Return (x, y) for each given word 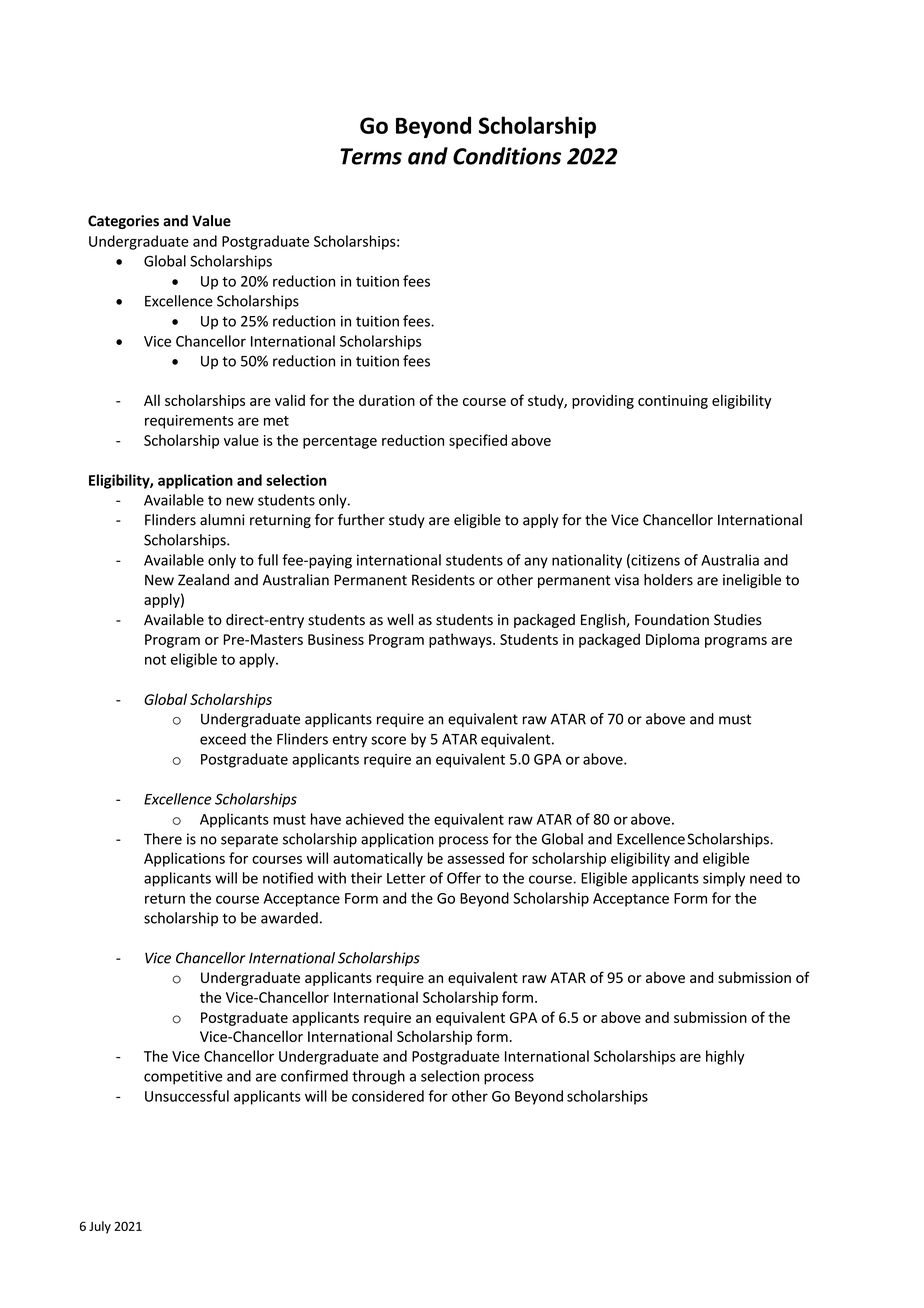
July (100, 1227)
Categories (123, 222)
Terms (371, 156)
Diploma (672, 640)
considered (388, 1096)
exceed (223, 739)
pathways (461, 640)
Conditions (507, 156)
